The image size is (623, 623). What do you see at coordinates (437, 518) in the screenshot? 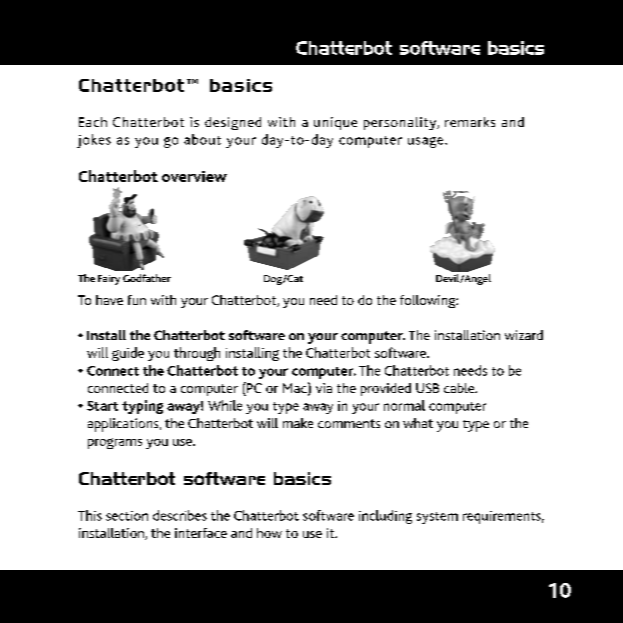
I see `system` at bounding box center [437, 518].
